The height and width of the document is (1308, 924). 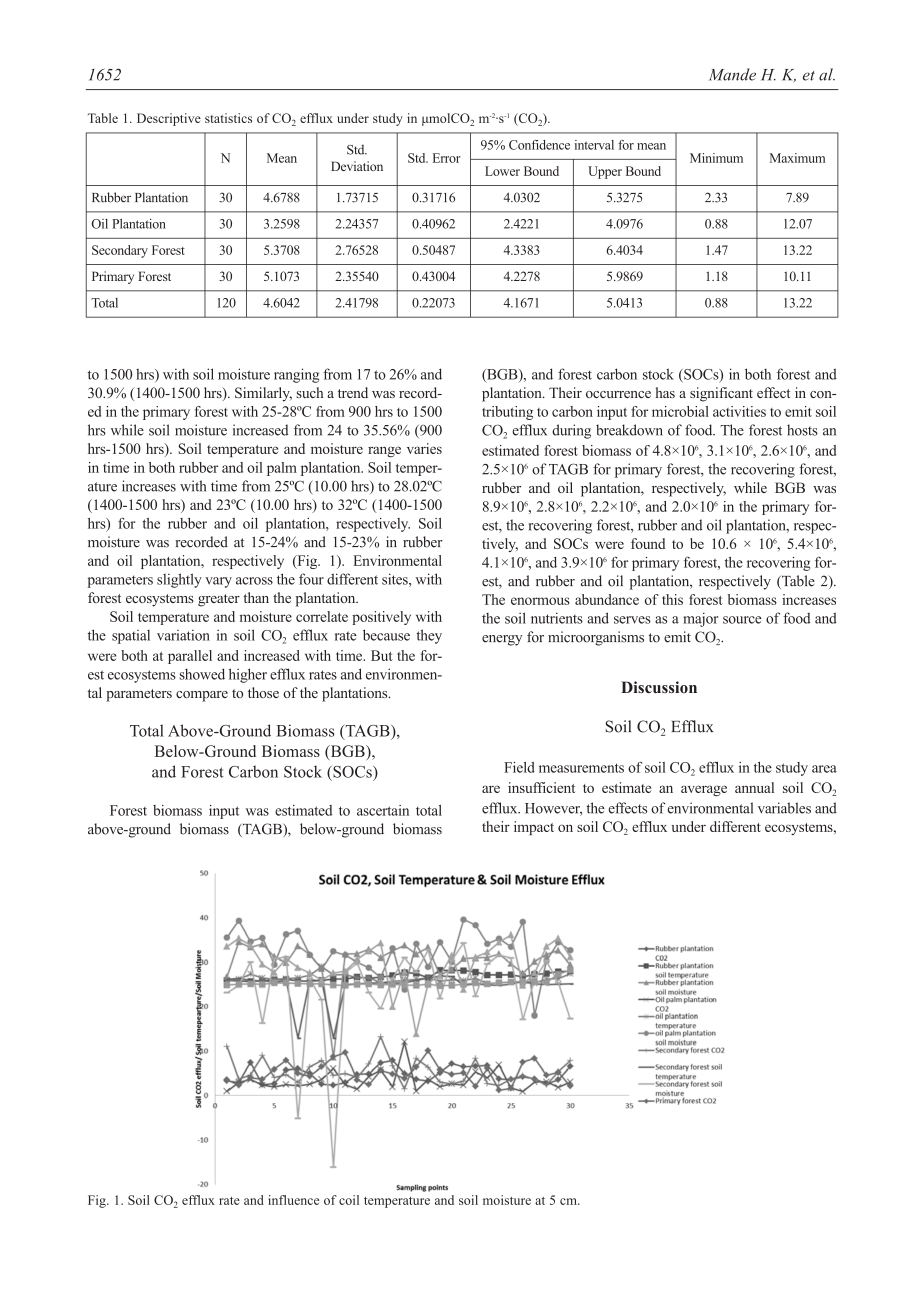 What do you see at coordinates (349, 1200) in the document?
I see `coil` at bounding box center [349, 1200].
